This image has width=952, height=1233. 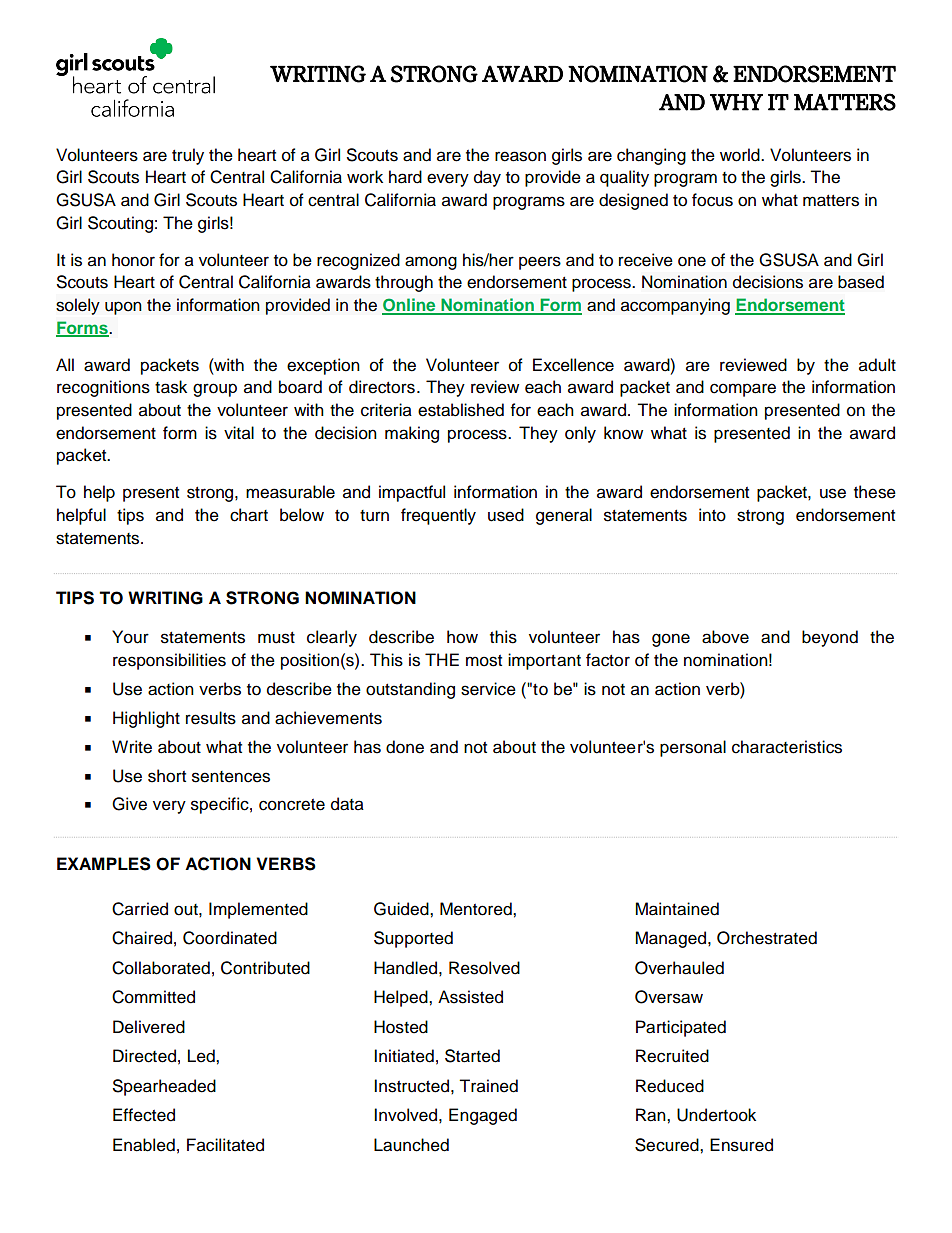 I want to click on Ensured, so click(x=741, y=1145).
